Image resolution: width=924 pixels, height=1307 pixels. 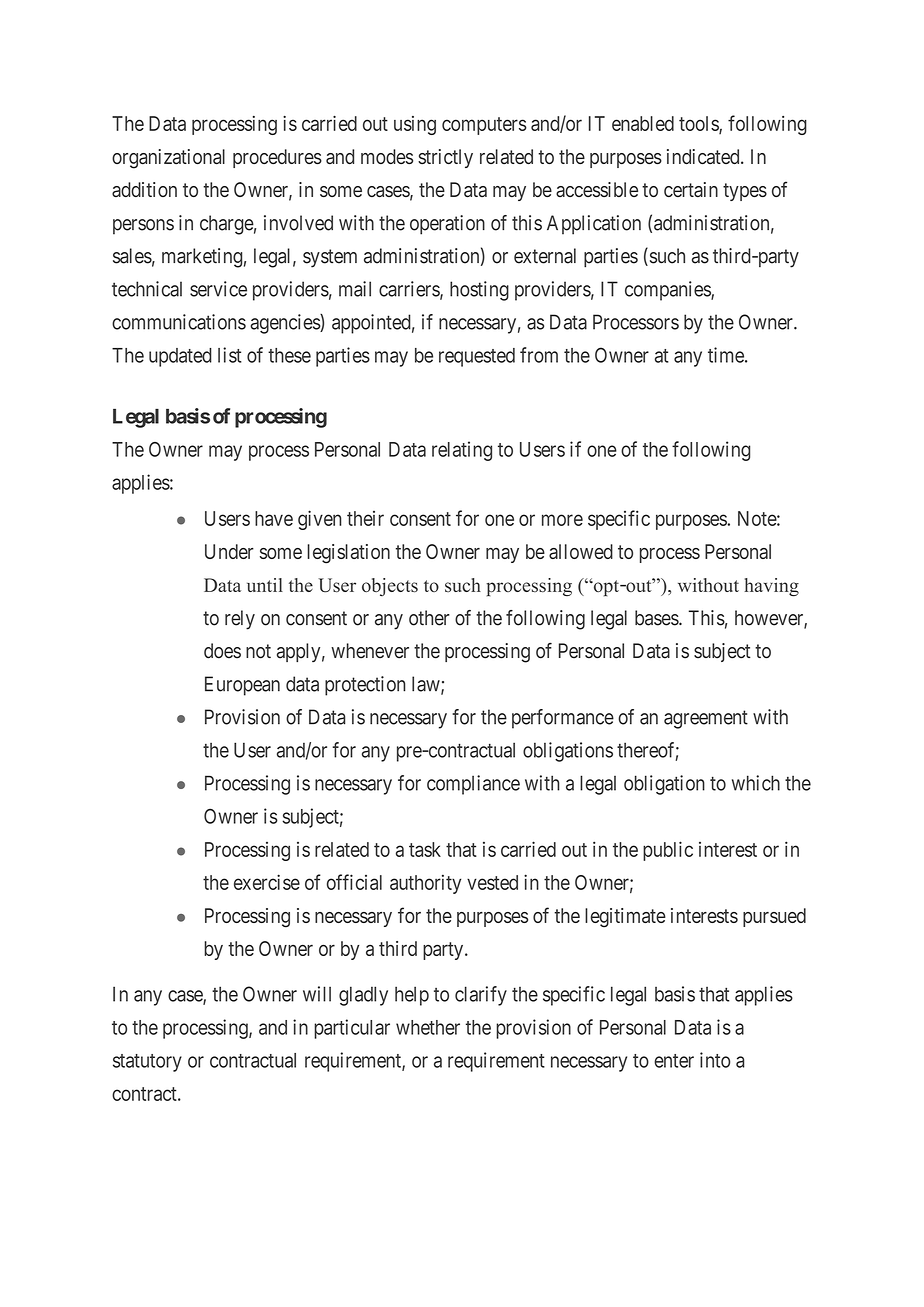 I want to click on exercise, so click(x=267, y=882).
